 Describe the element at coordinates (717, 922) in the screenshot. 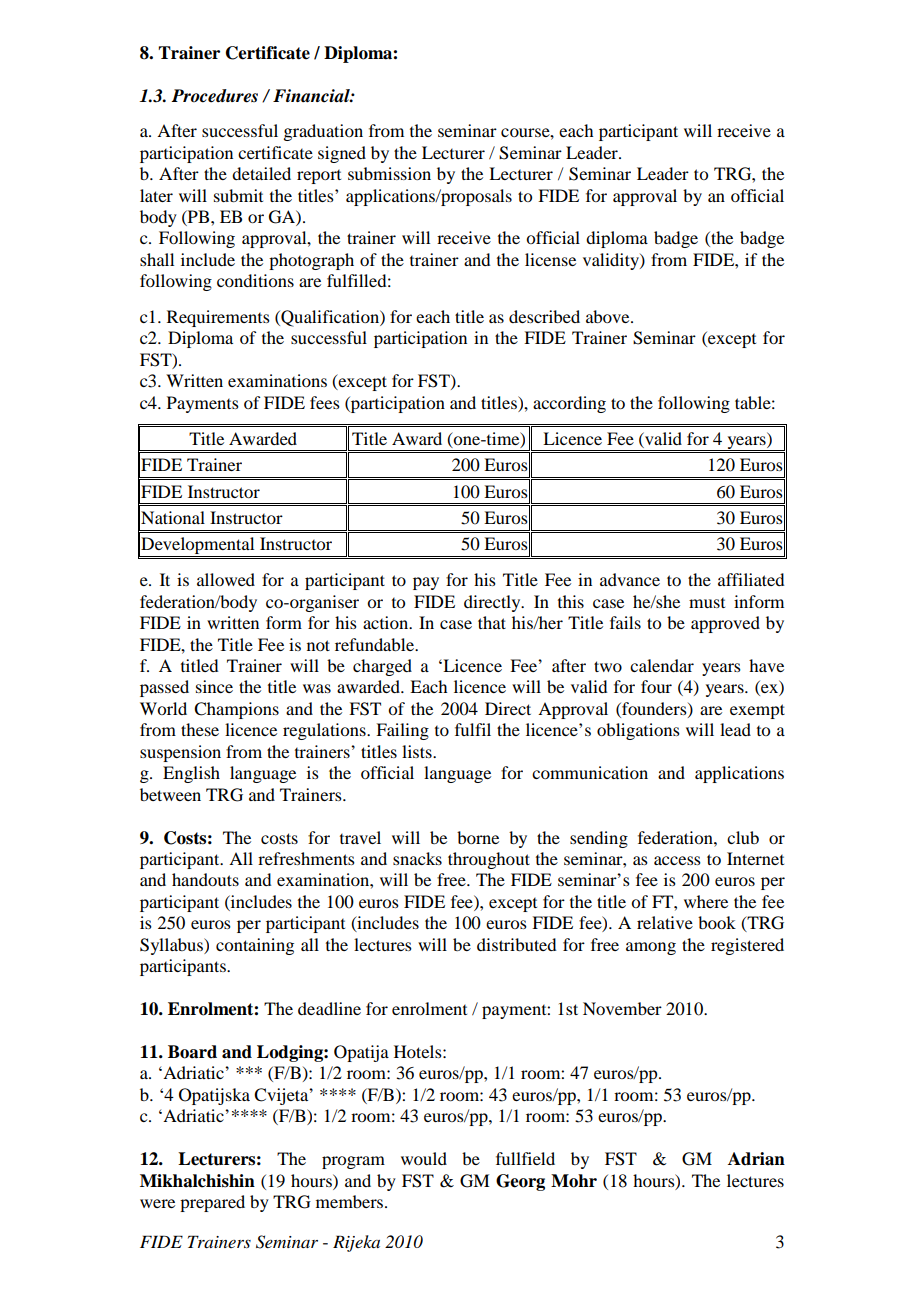

I see `book` at that location.
